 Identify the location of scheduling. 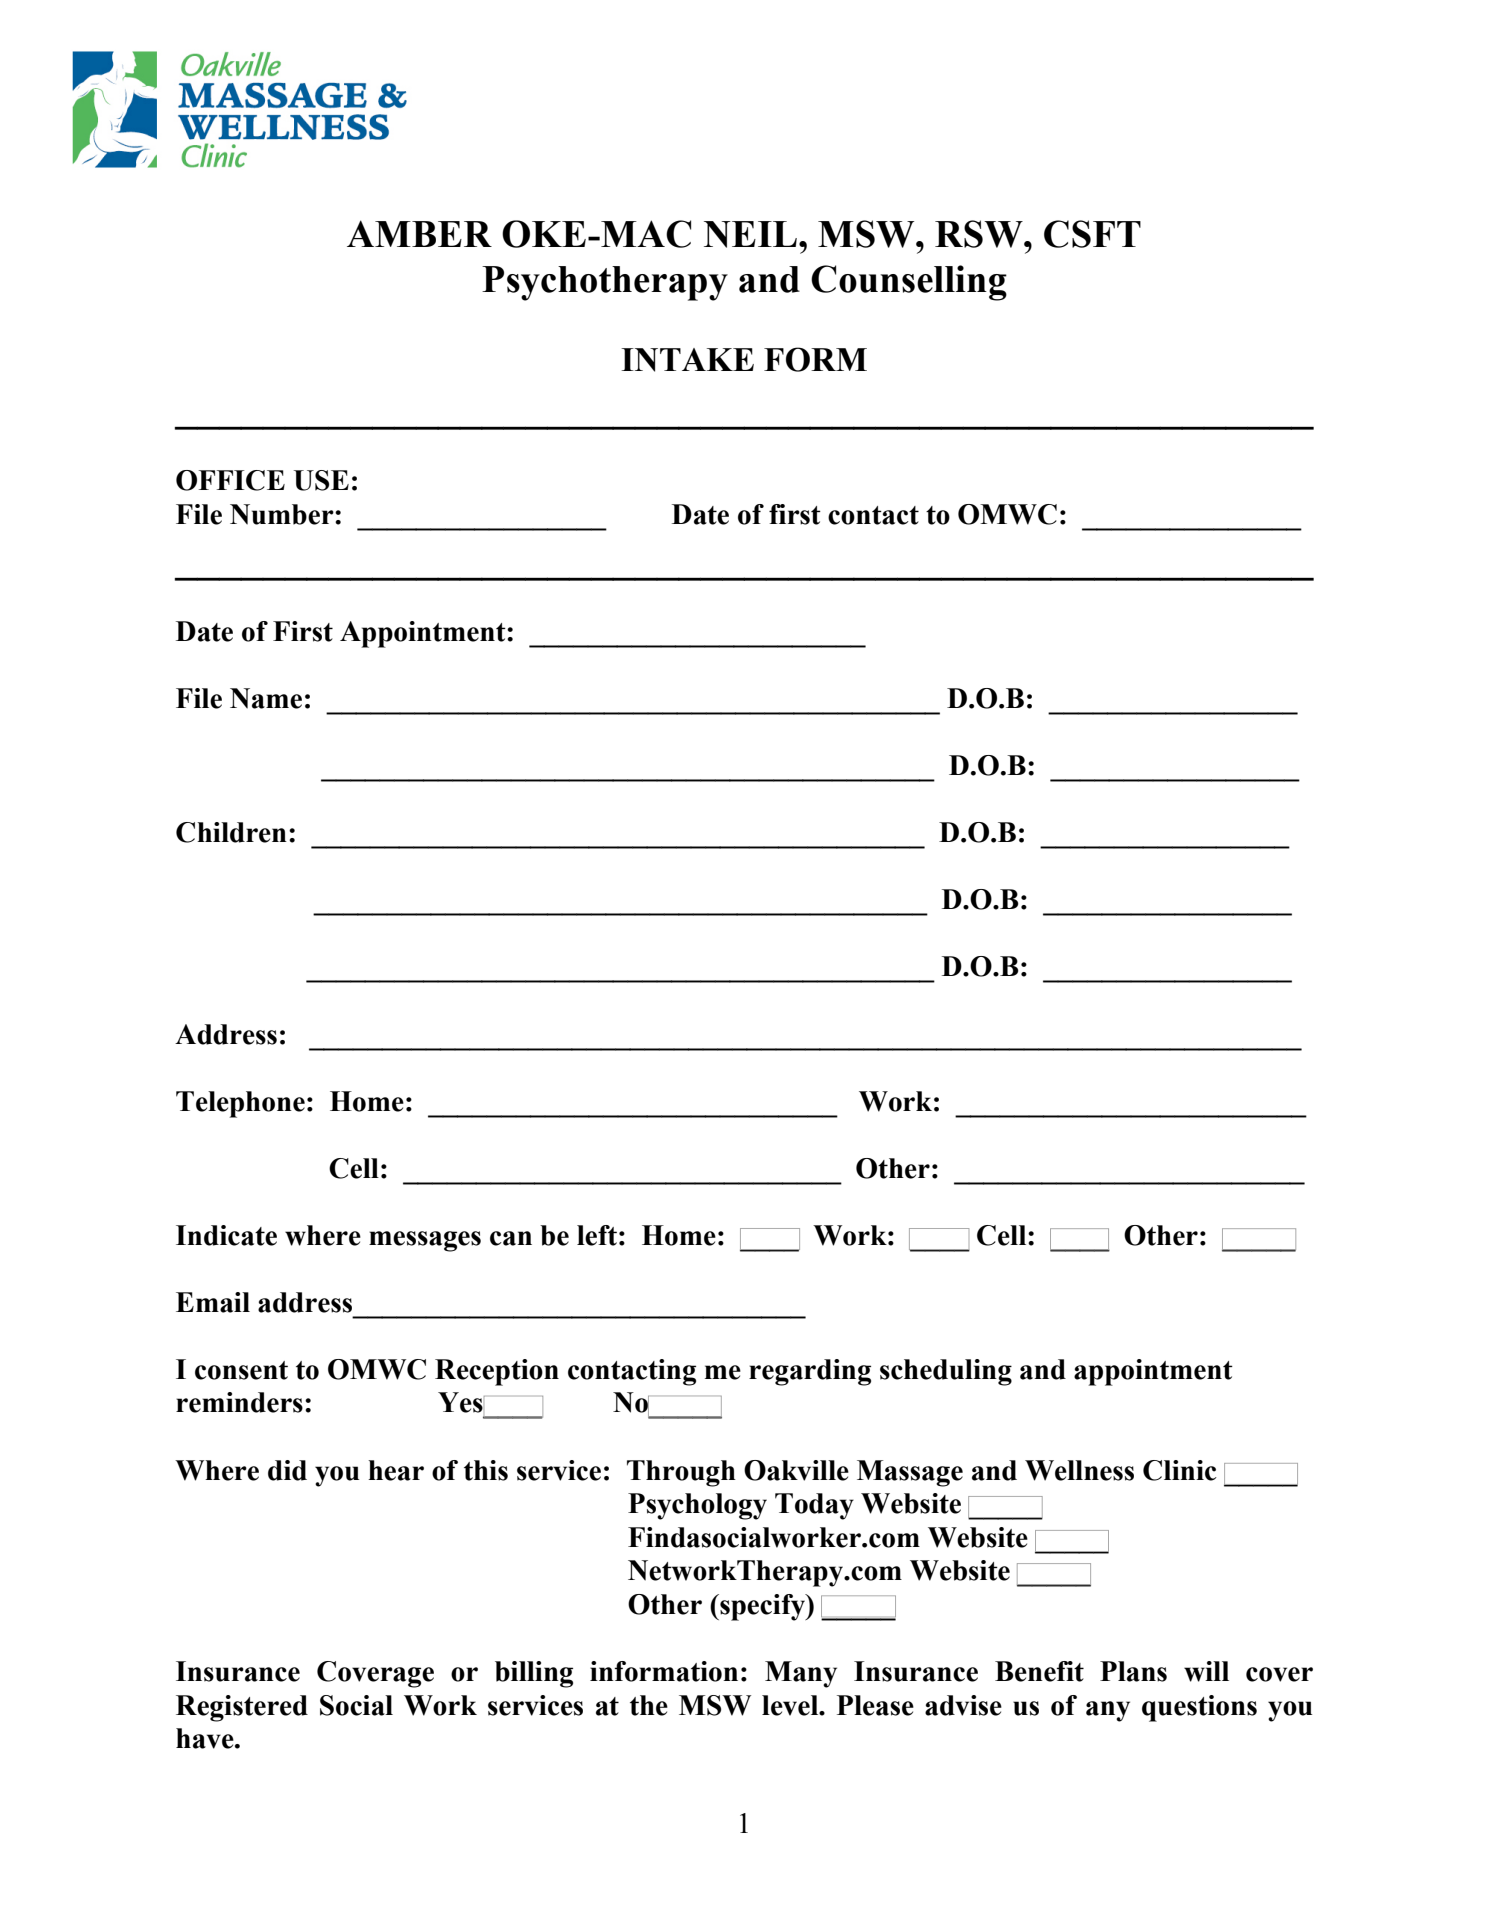
(946, 1372).
